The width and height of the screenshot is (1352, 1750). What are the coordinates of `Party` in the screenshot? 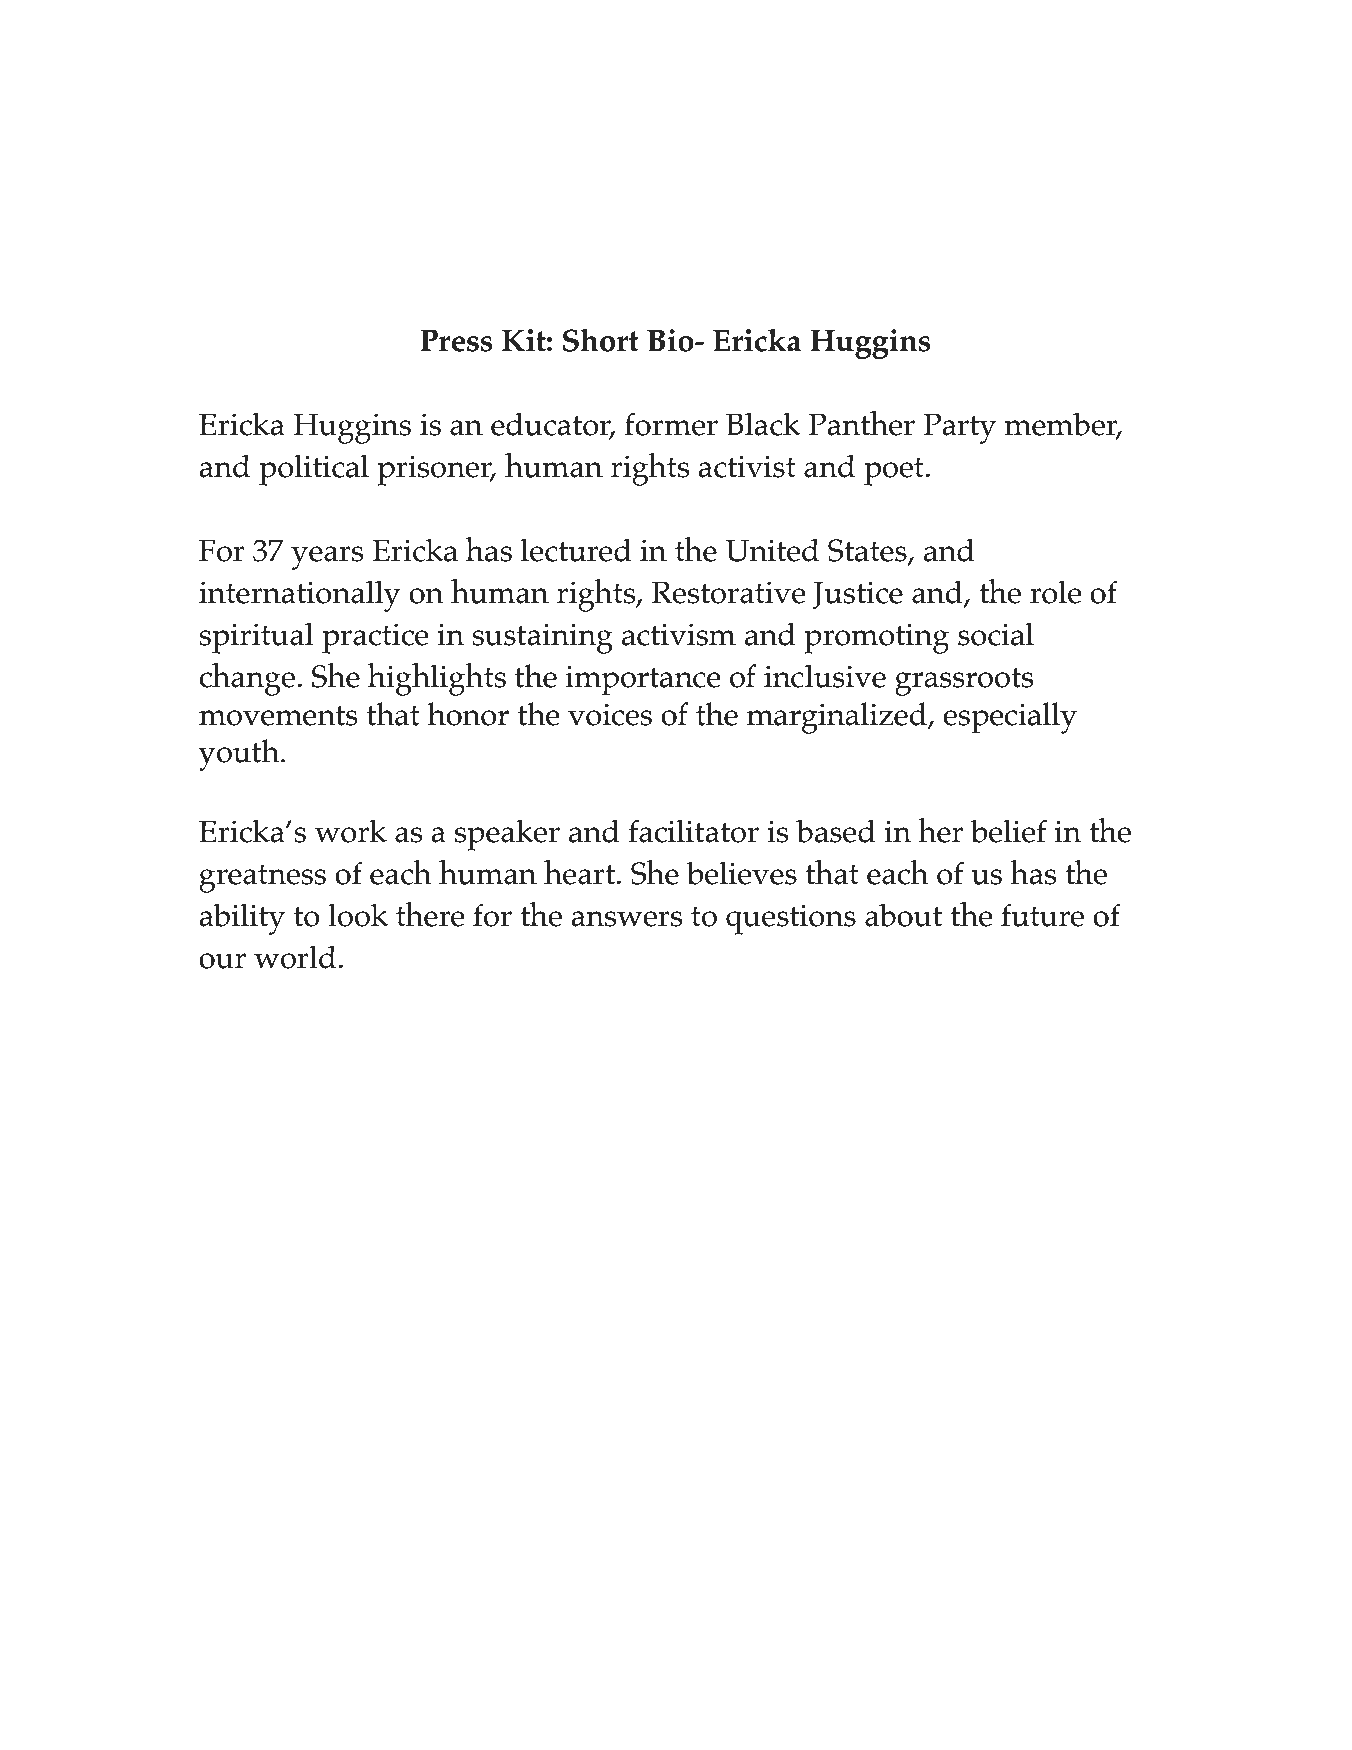 It's located at (959, 428).
